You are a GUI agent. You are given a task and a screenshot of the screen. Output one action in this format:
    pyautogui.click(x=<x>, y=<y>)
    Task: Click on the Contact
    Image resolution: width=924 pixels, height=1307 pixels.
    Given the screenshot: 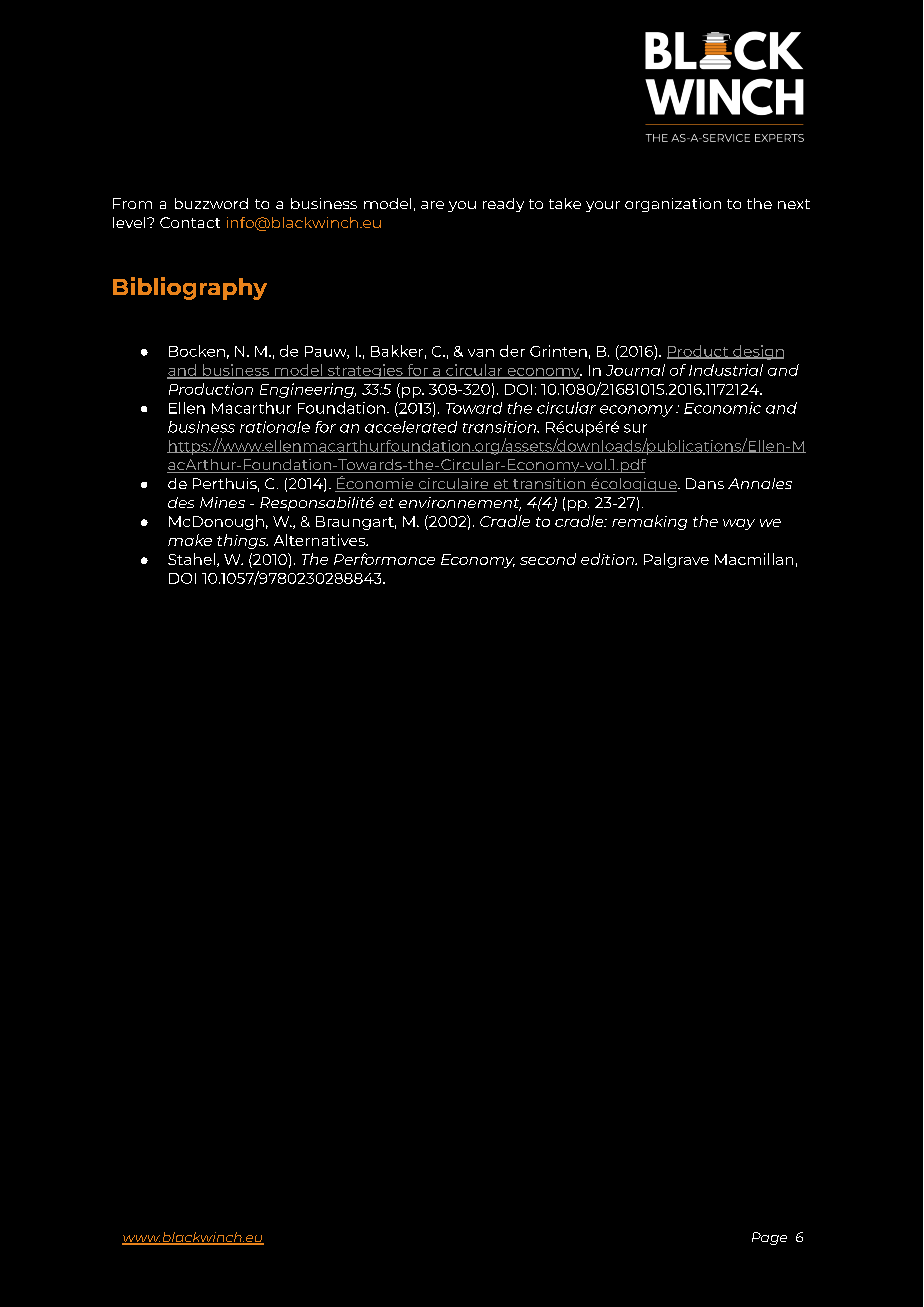 What is the action you would take?
    pyautogui.click(x=190, y=222)
